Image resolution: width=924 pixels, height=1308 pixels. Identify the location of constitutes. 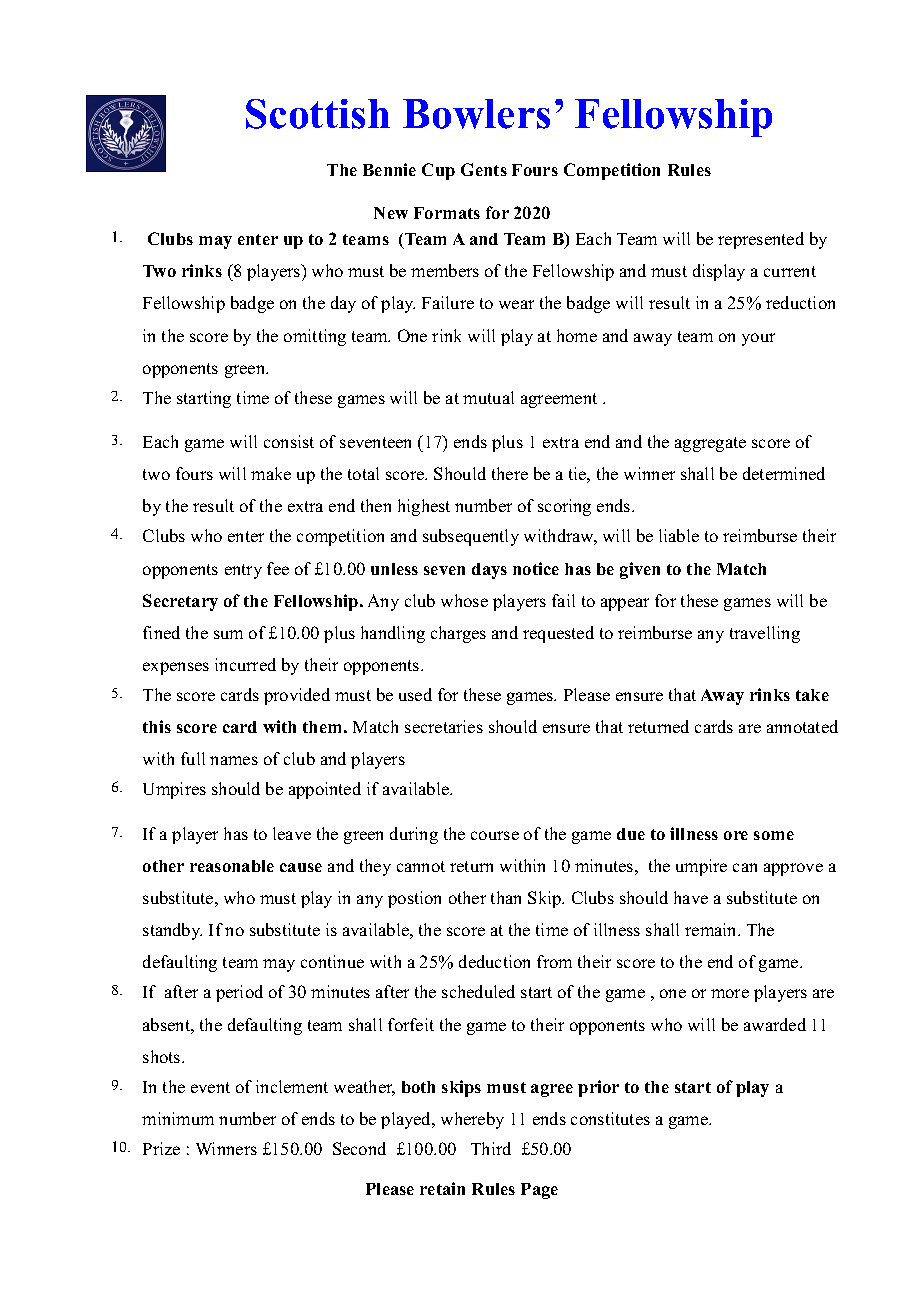
(610, 1118).
